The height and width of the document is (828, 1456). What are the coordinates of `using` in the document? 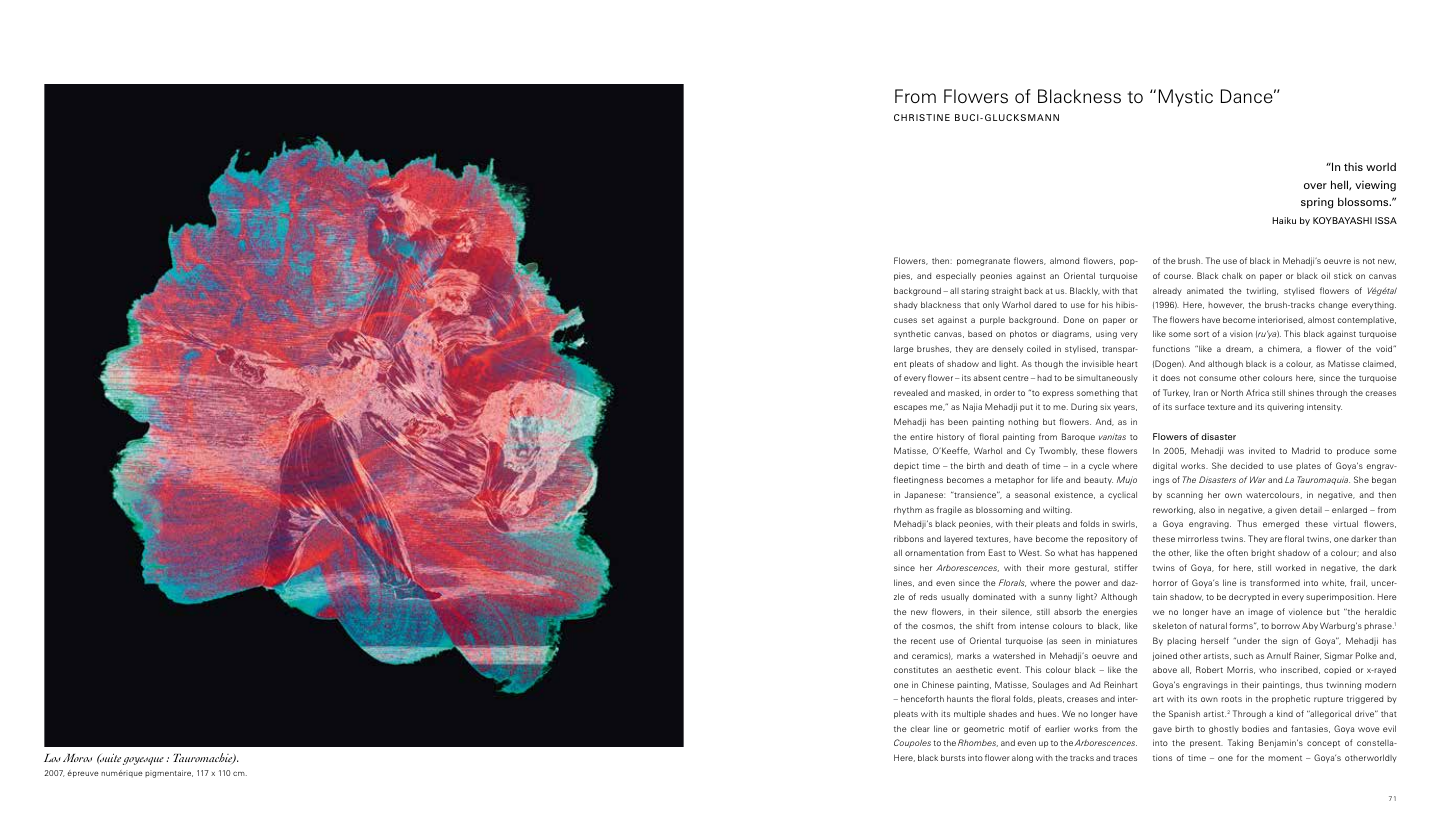 It's located at (1106, 335).
